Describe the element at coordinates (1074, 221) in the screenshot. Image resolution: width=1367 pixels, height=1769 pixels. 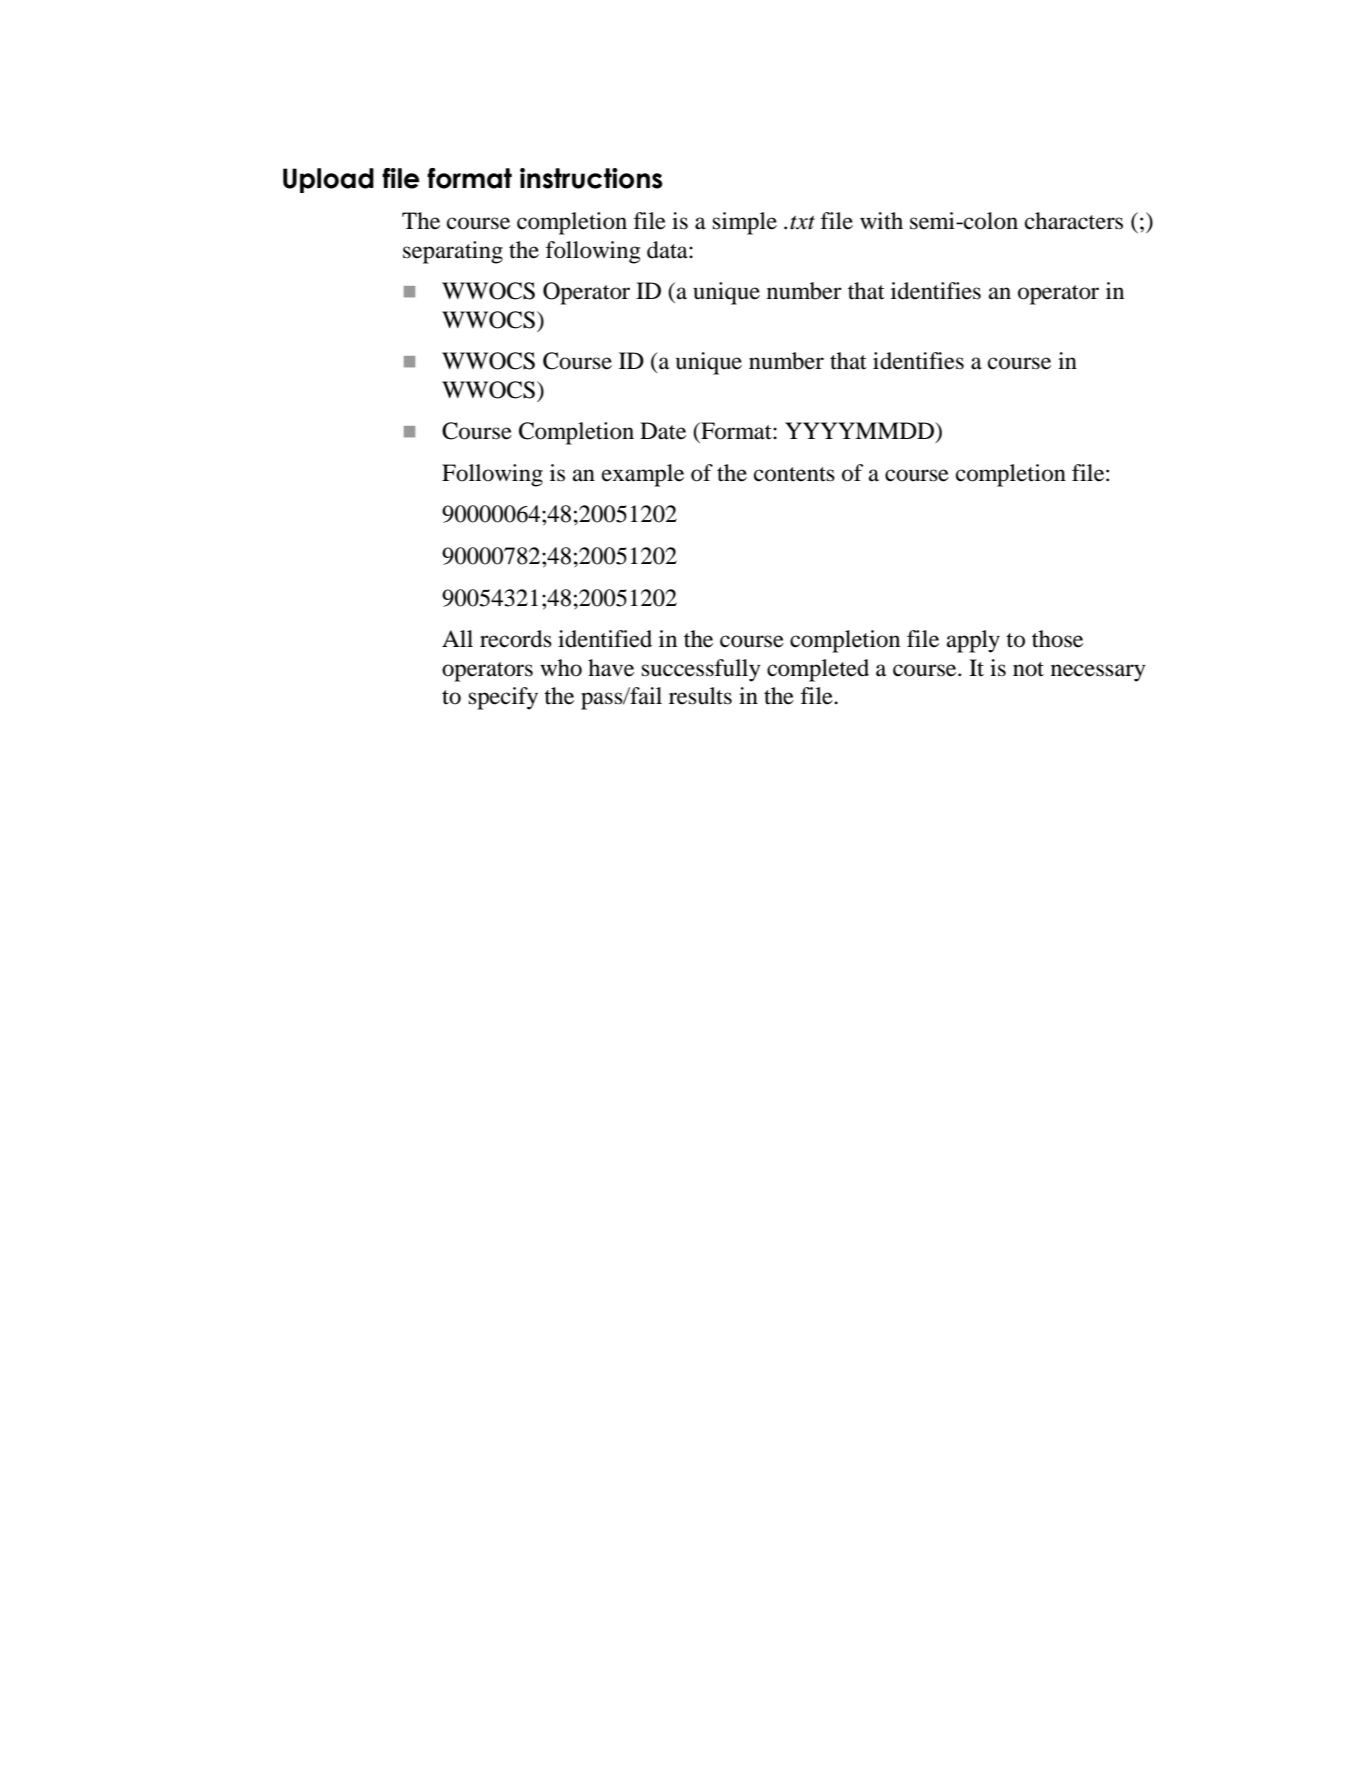
I see `characters` at that location.
